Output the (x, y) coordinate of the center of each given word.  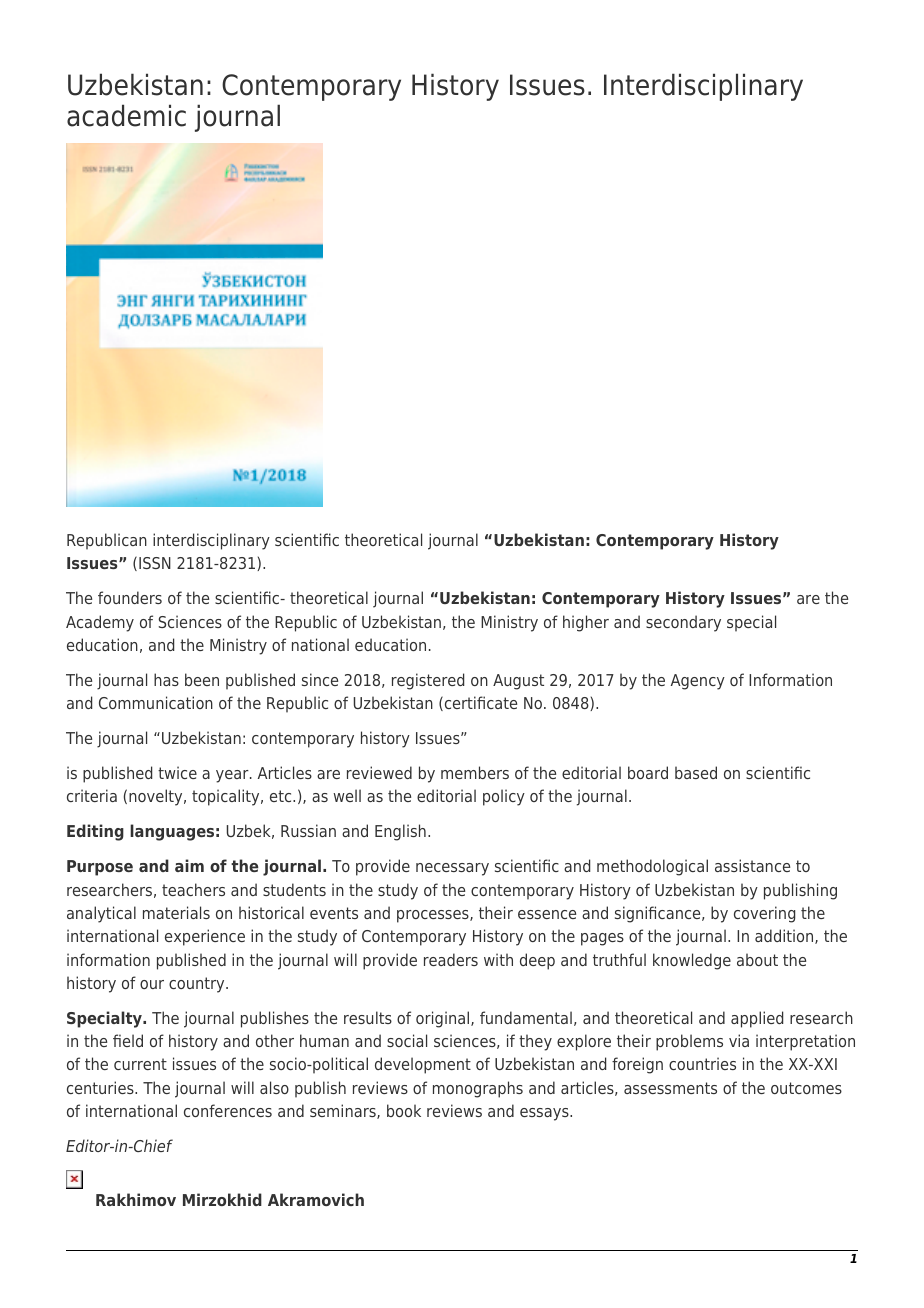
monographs (478, 1089)
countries (702, 1063)
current (140, 1064)
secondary (683, 623)
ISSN (155, 563)
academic (126, 115)
